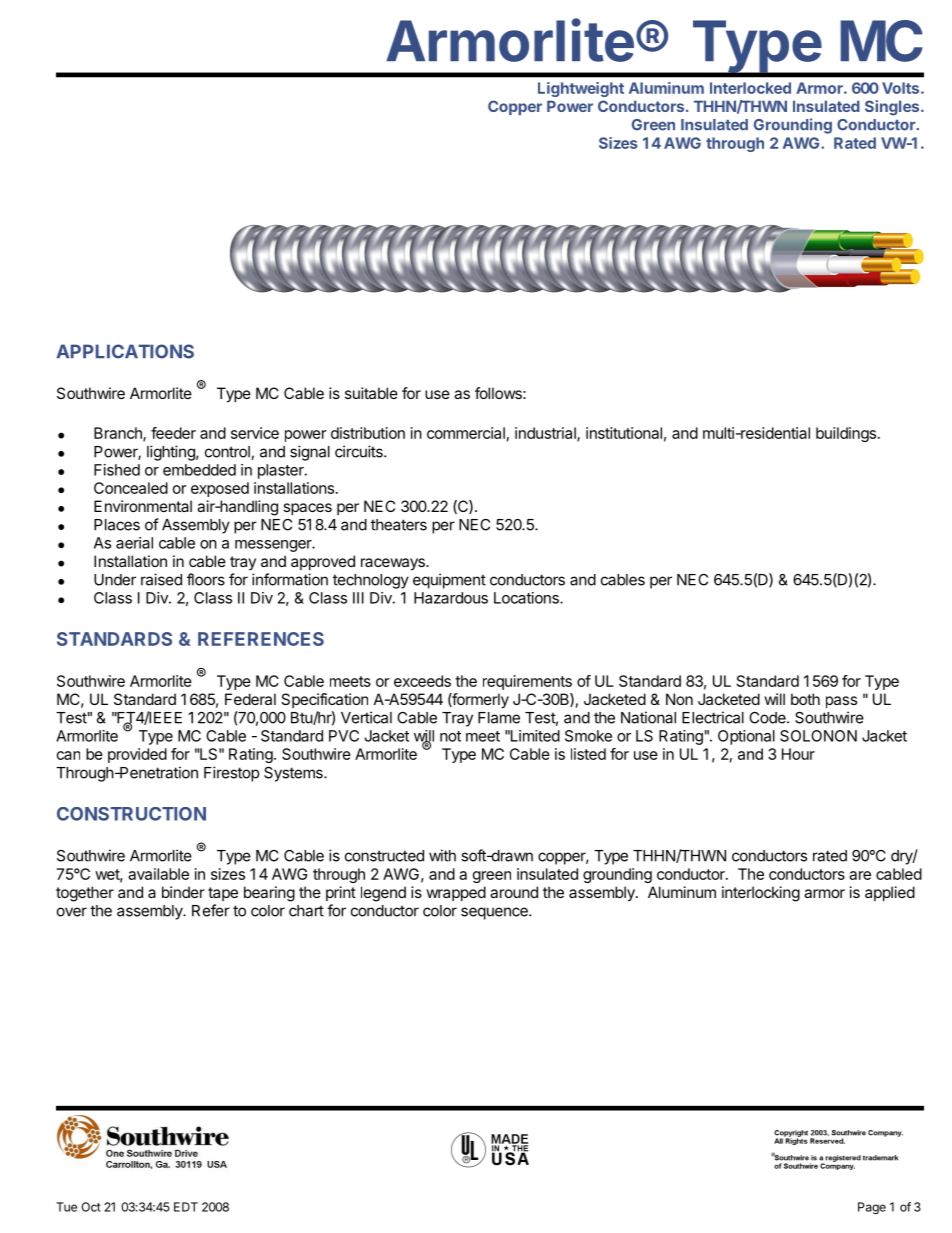 Image resolution: width=952 pixels, height=1233 pixels. I want to click on Lightweight, so click(581, 89).
